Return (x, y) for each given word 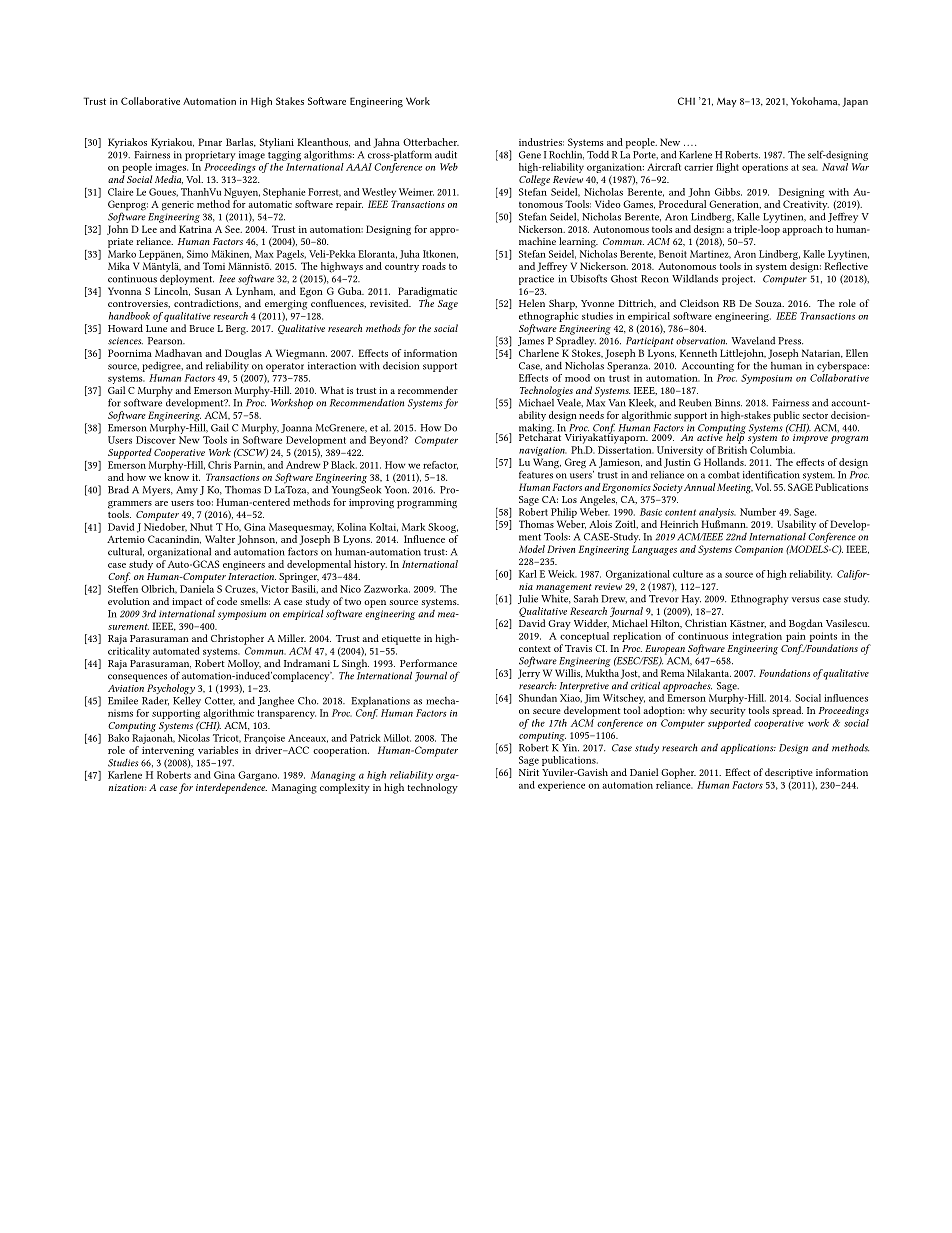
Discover (156, 440)
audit (446, 154)
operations (765, 168)
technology (433, 788)
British (732, 448)
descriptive (789, 773)
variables (218, 750)
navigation (543, 451)
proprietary (210, 156)
